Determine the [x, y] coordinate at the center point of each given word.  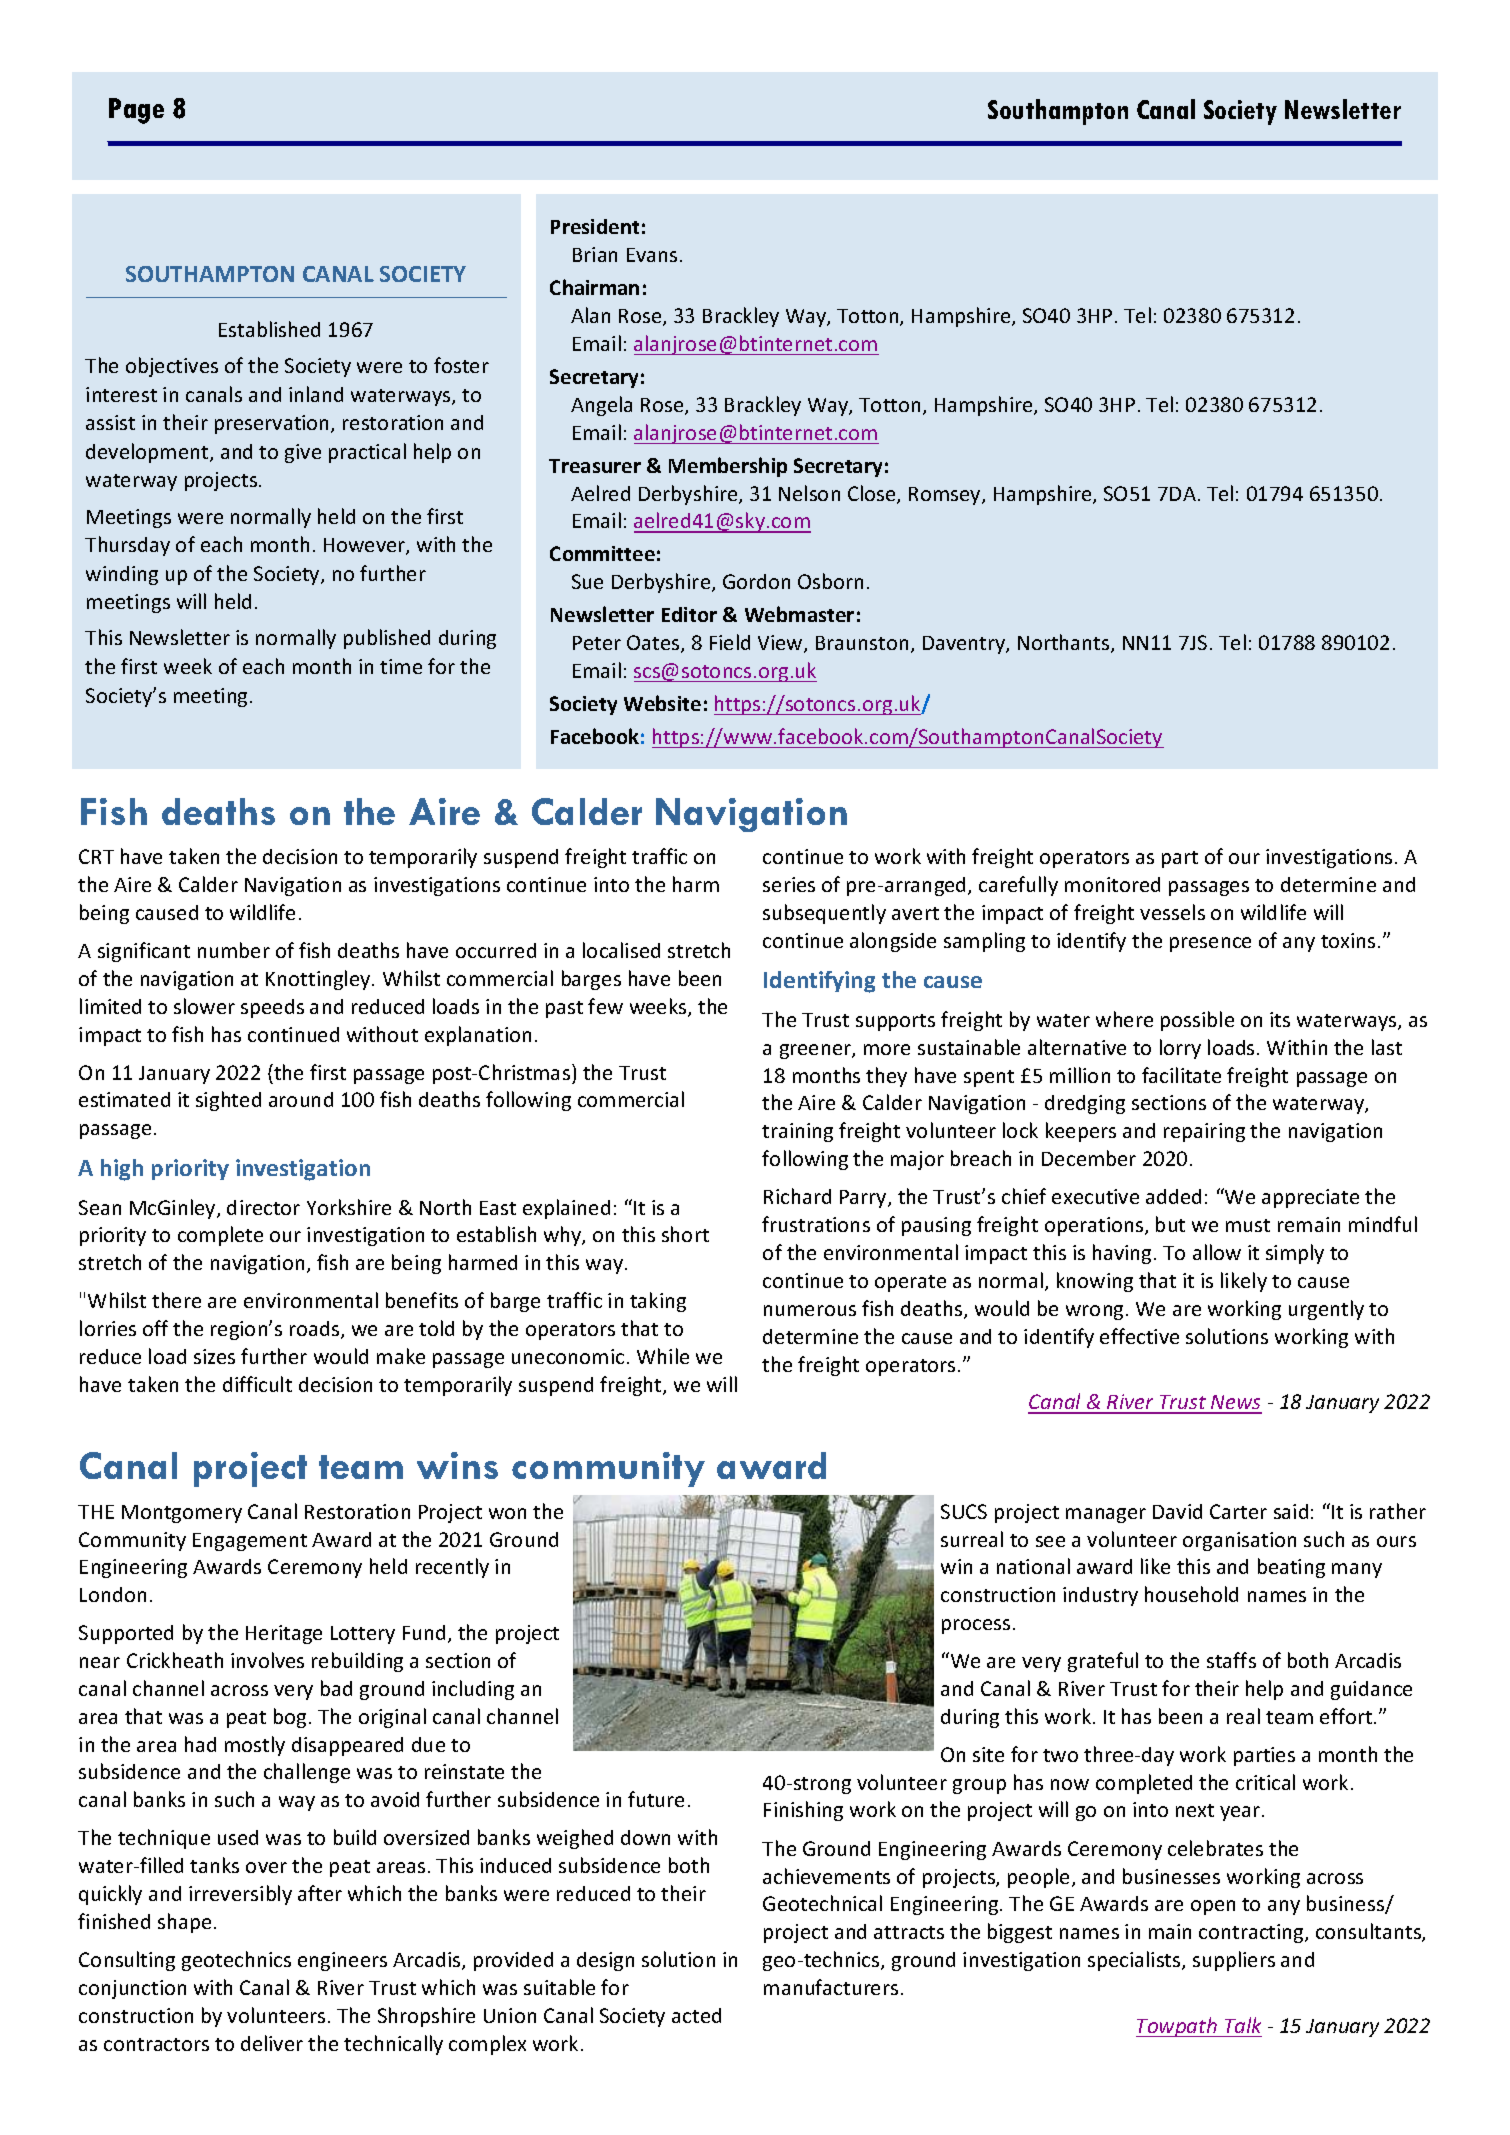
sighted [228, 1101]
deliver [272, 2043]
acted [696, 2015]
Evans [652, 255]
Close [873, 494]
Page [136, 111]
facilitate [1181, 1075]
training [797, 1132]
